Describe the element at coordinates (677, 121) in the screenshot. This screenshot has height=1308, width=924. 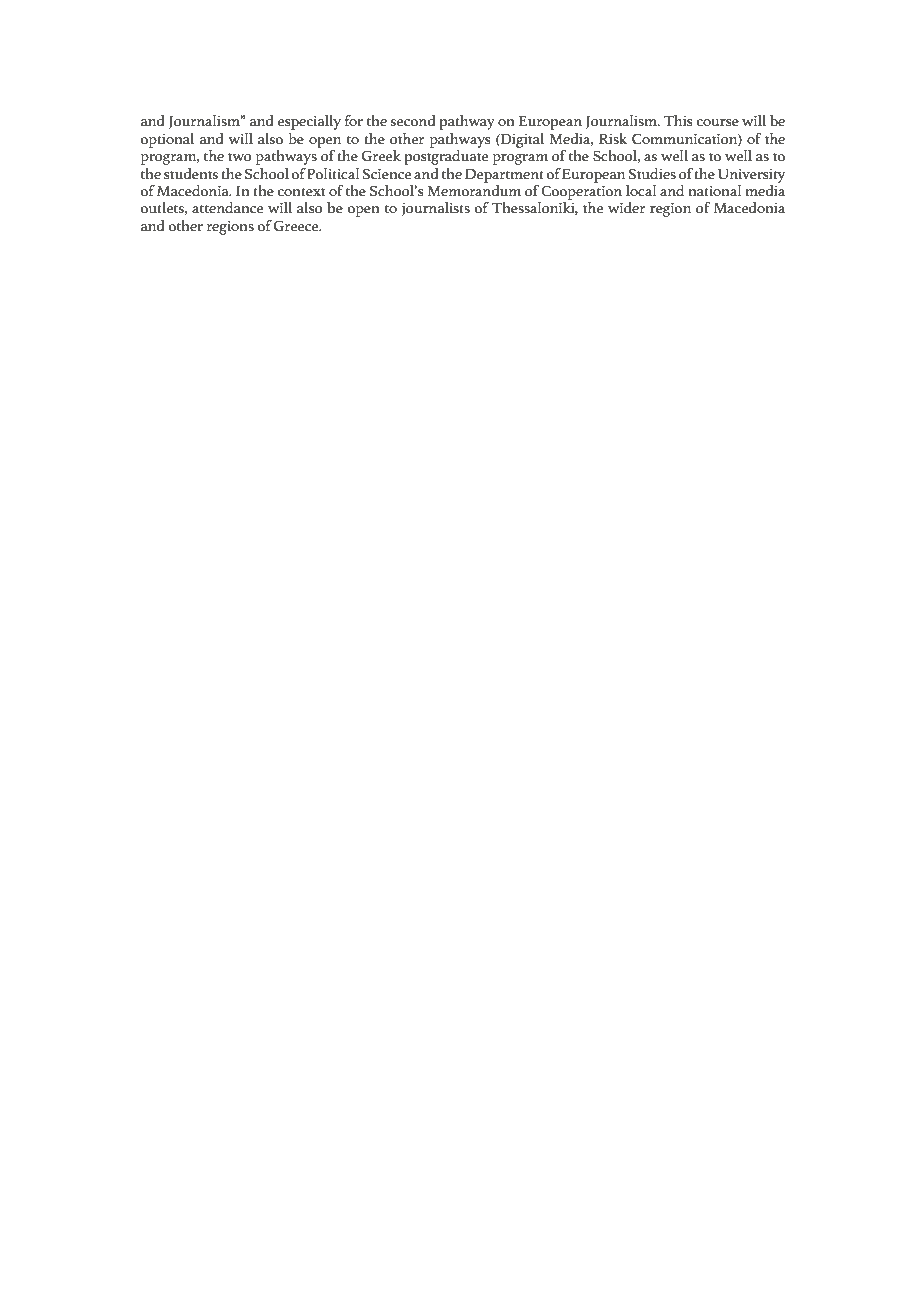
I see `This` at that location.
